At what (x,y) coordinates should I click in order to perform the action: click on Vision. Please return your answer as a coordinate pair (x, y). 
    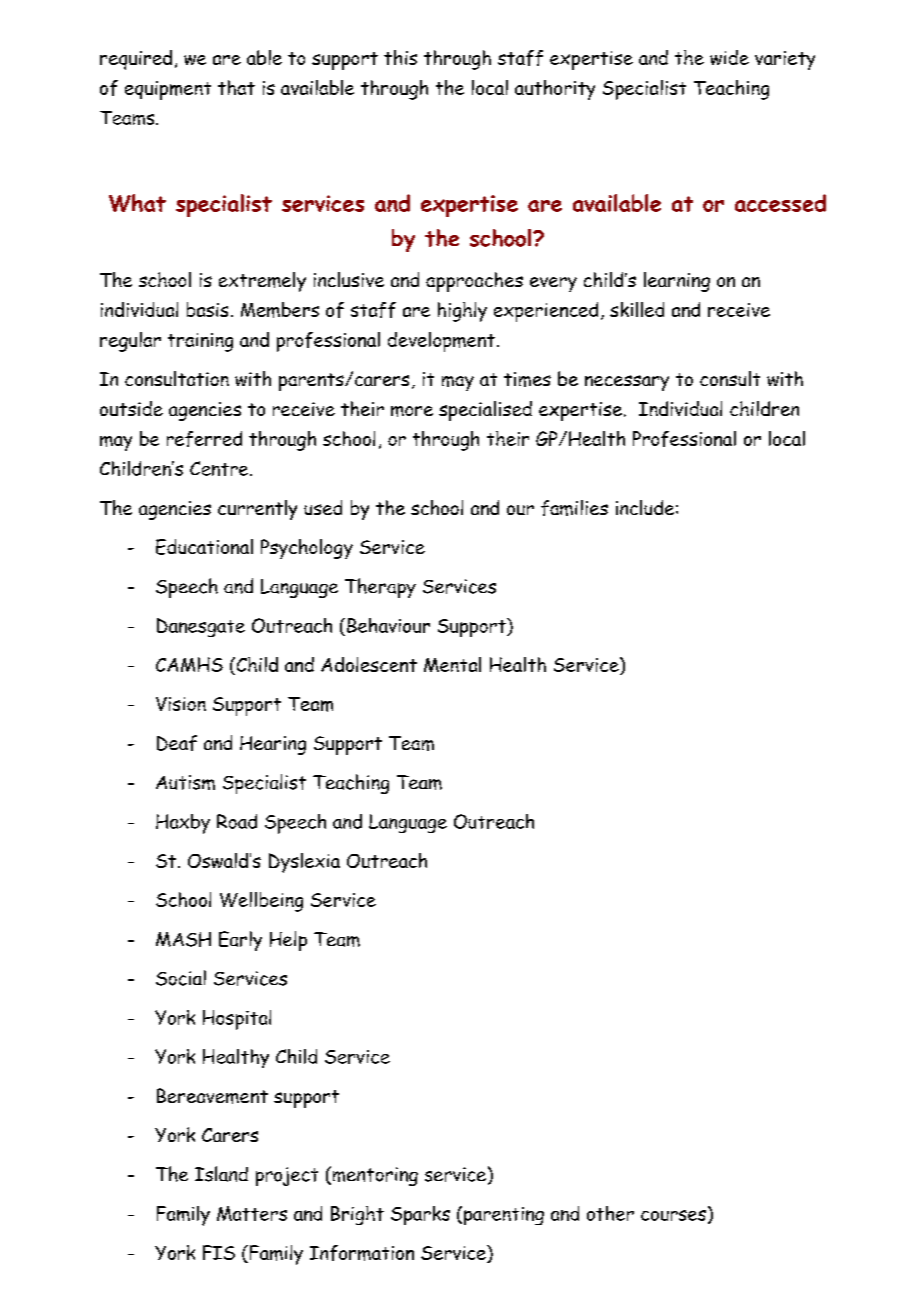
    Looking at the image, I should click on (181, 704).
